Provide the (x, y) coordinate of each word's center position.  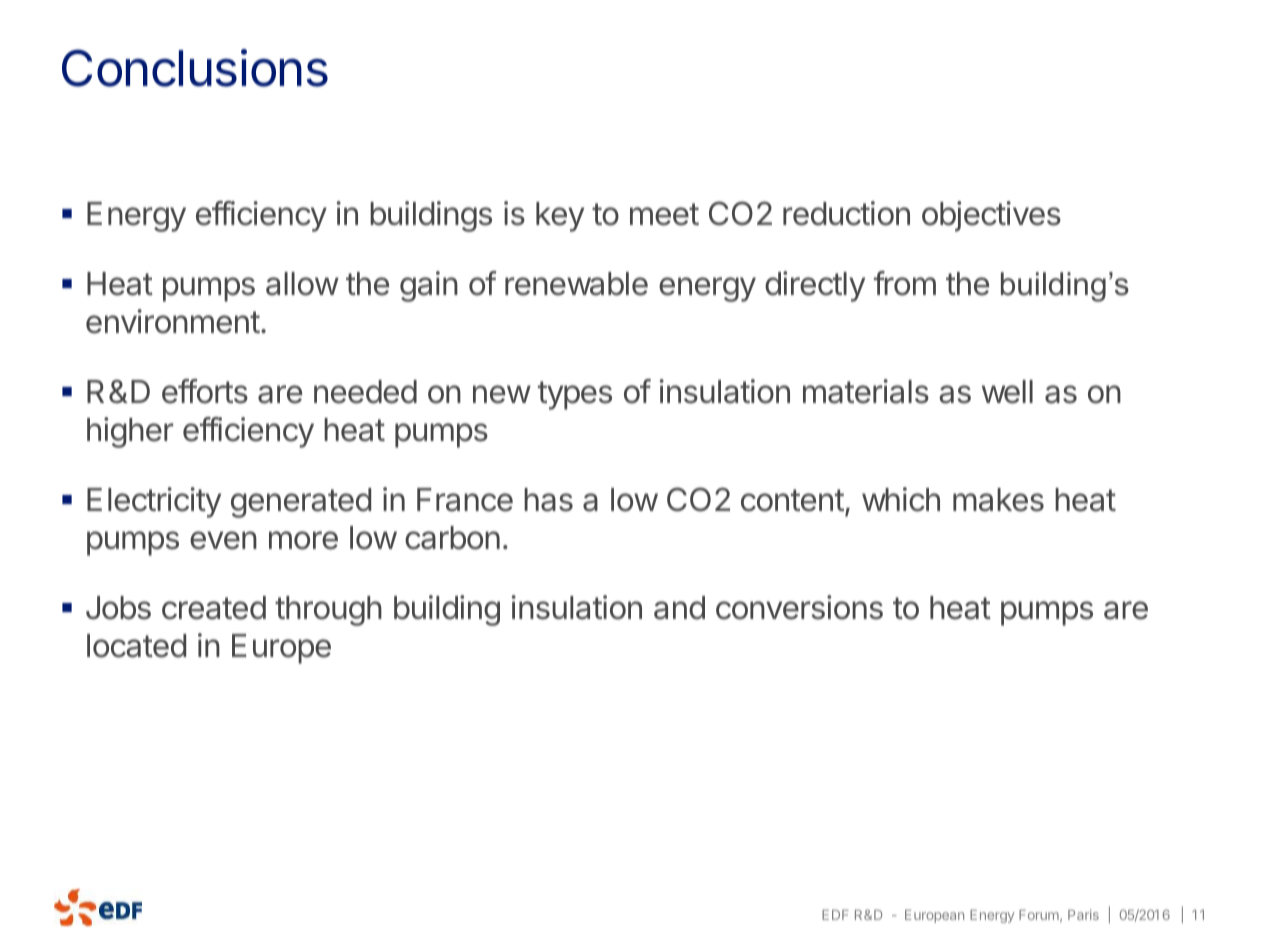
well (1007, 392)
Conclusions (195, 68)
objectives (991, 216)
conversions (799, 607)
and (679, 608)
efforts (205, 391)
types (575, 395)
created (214, 608)
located (136, 646)
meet (664, 214)
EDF (835, 915)
